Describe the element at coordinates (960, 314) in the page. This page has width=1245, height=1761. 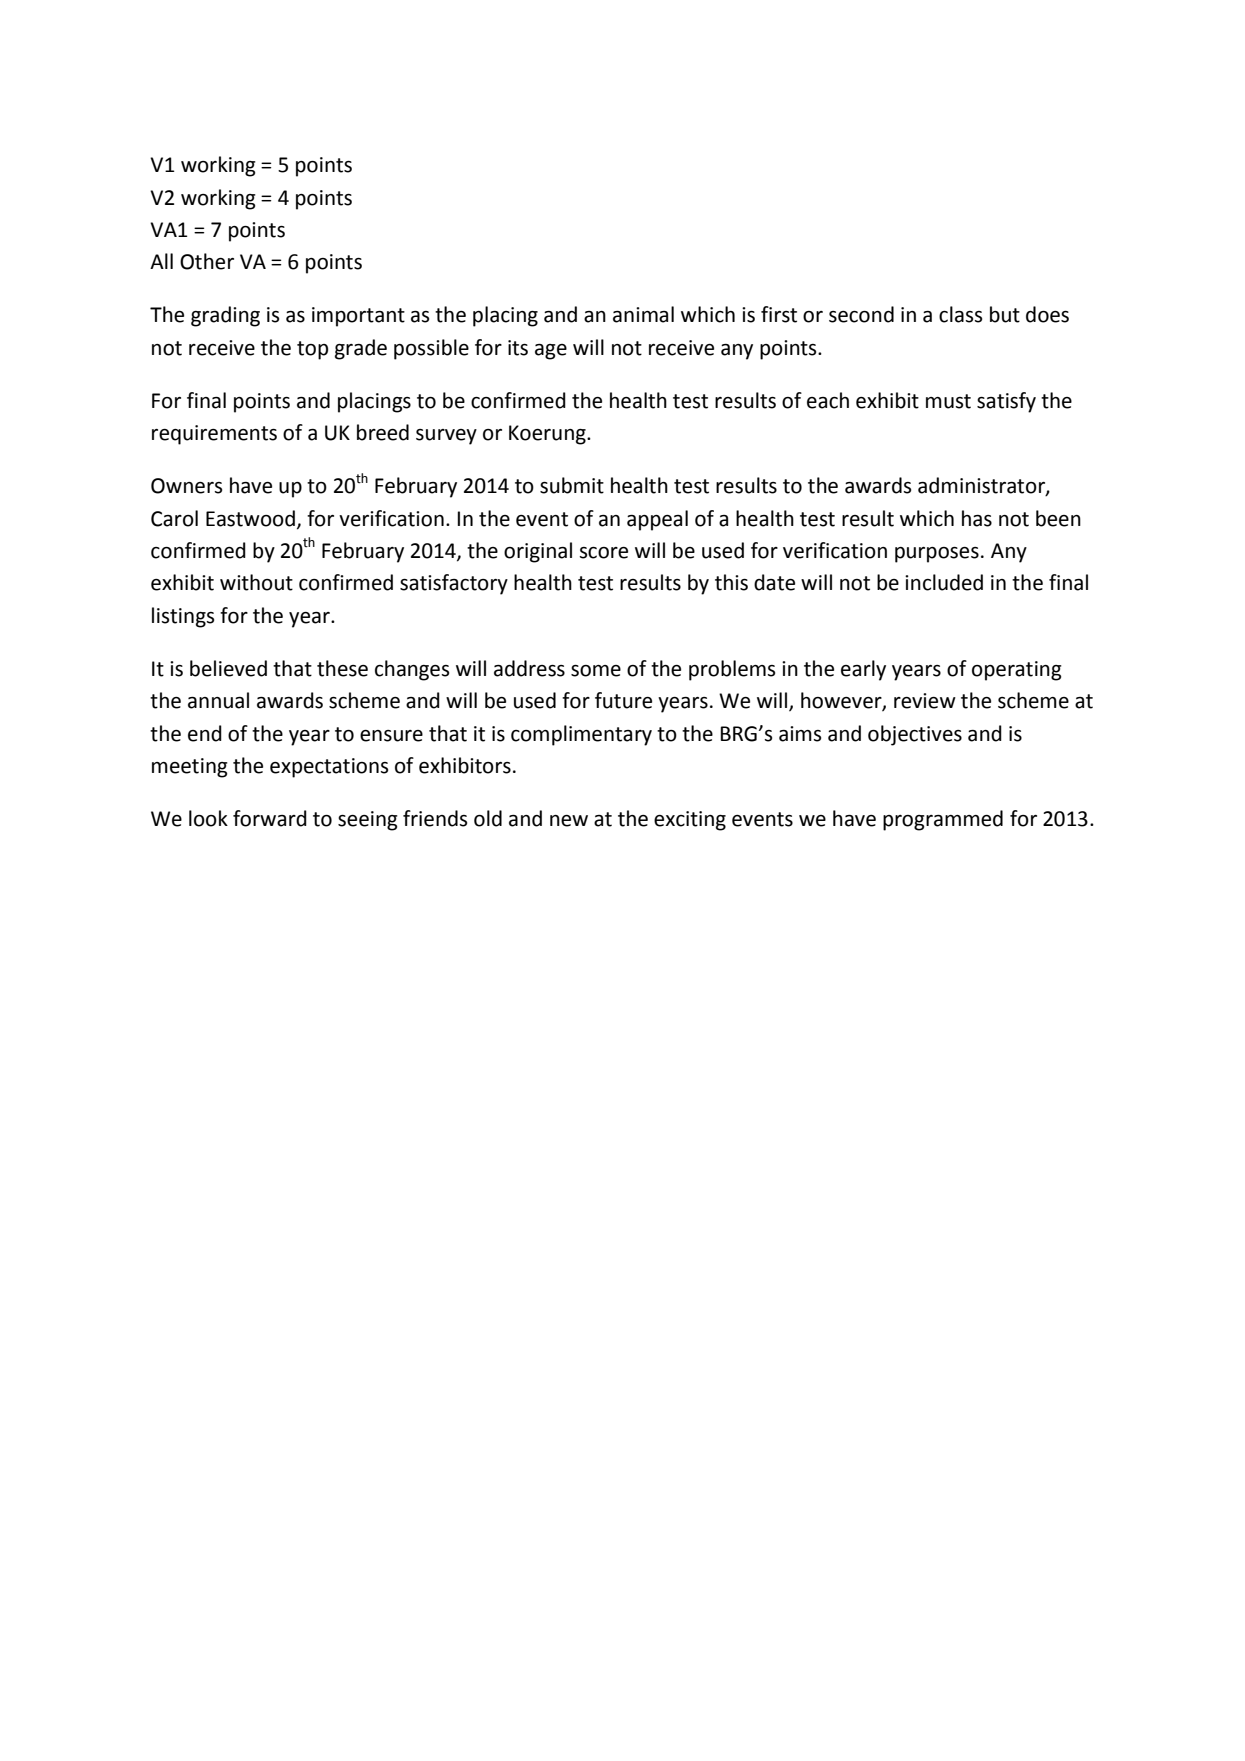
I see `class` at that location.
